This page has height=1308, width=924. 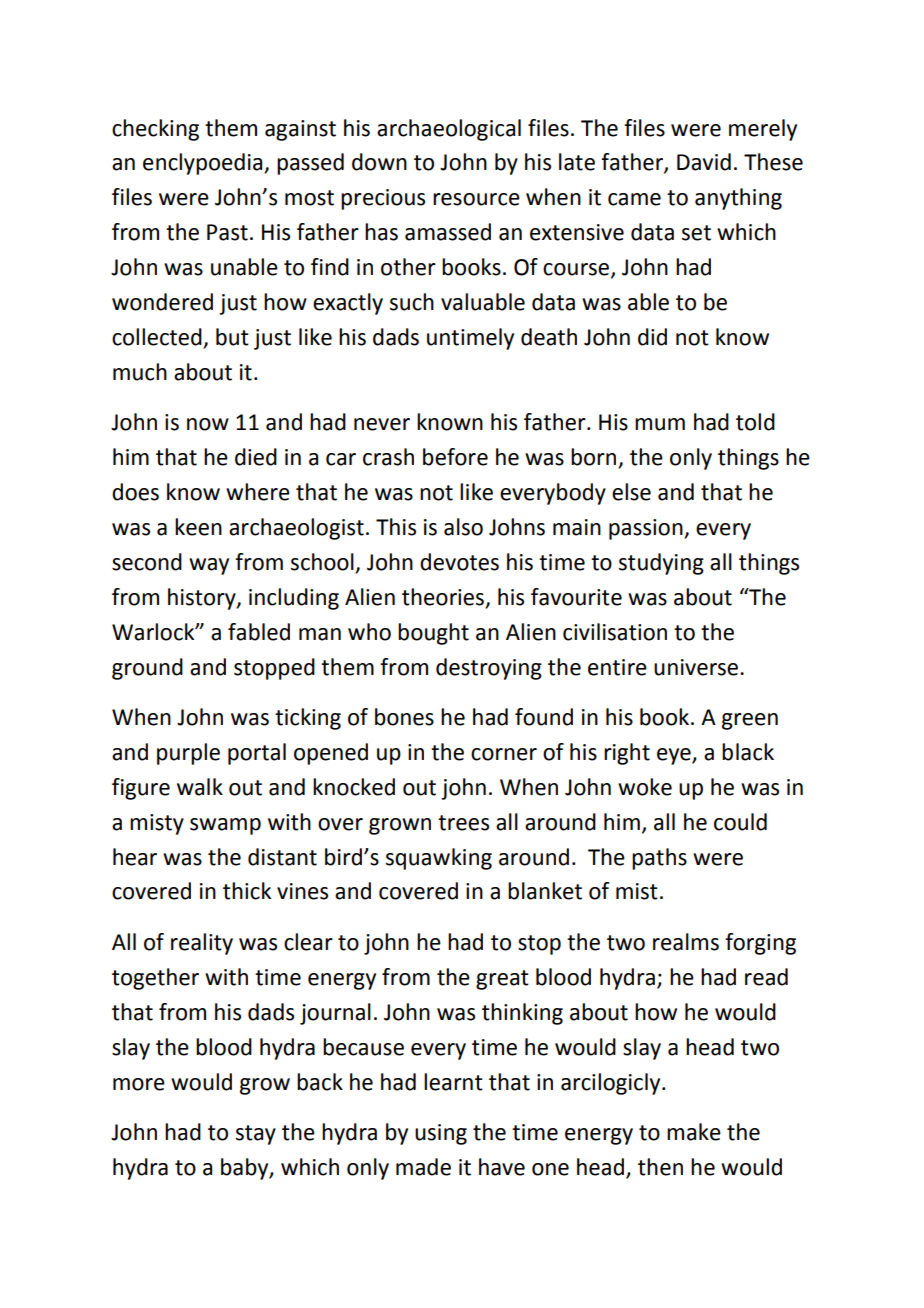 I want to click on make, so click(x=694, y=1132).
